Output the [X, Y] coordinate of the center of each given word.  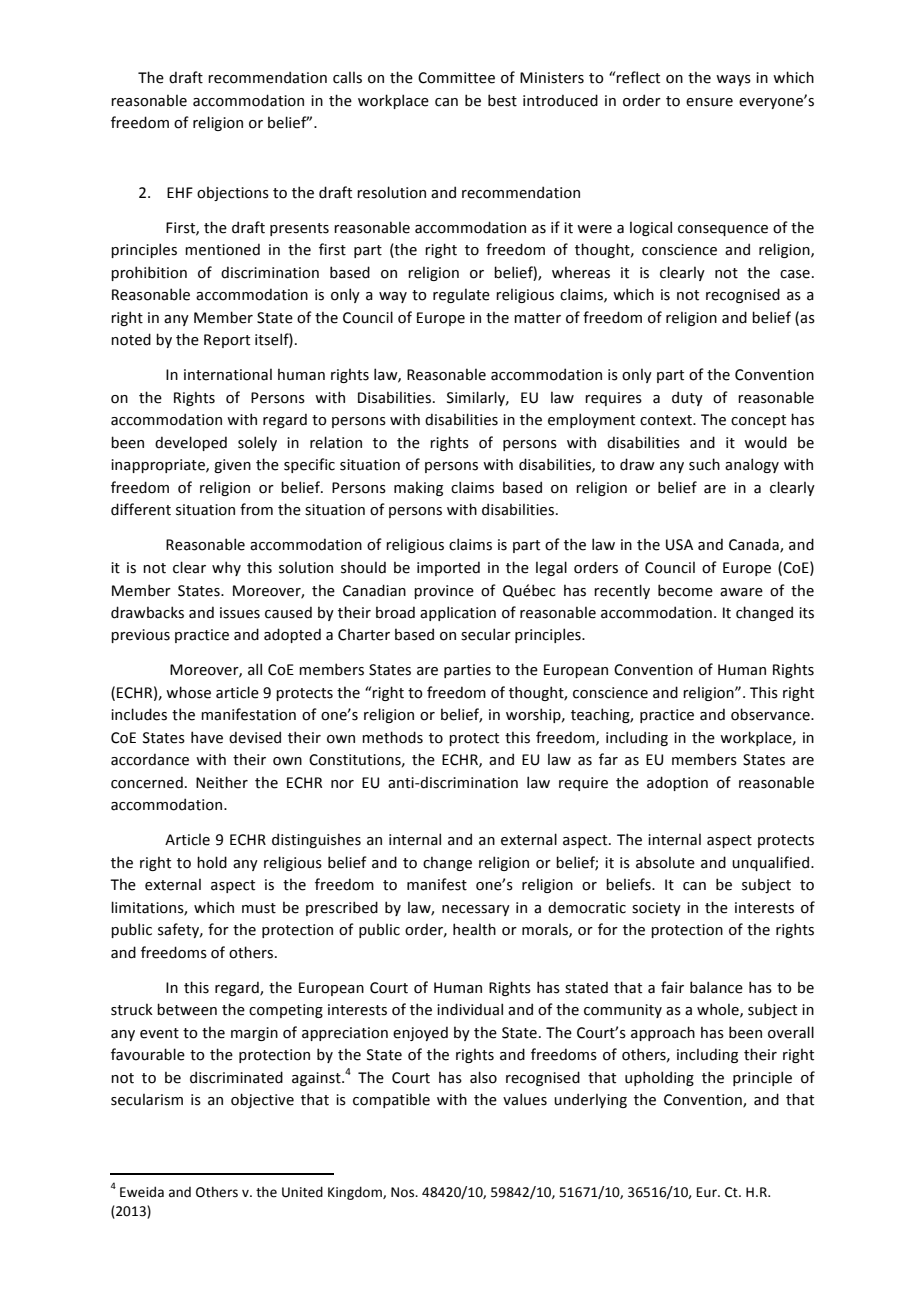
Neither [222, 782]
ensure [709, 102]
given [232, 466]
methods [392, 737]
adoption [677, 783]
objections [233, 193]
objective [262, 1100]
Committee [456, 78]
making [418, 488]
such [704, 464]
